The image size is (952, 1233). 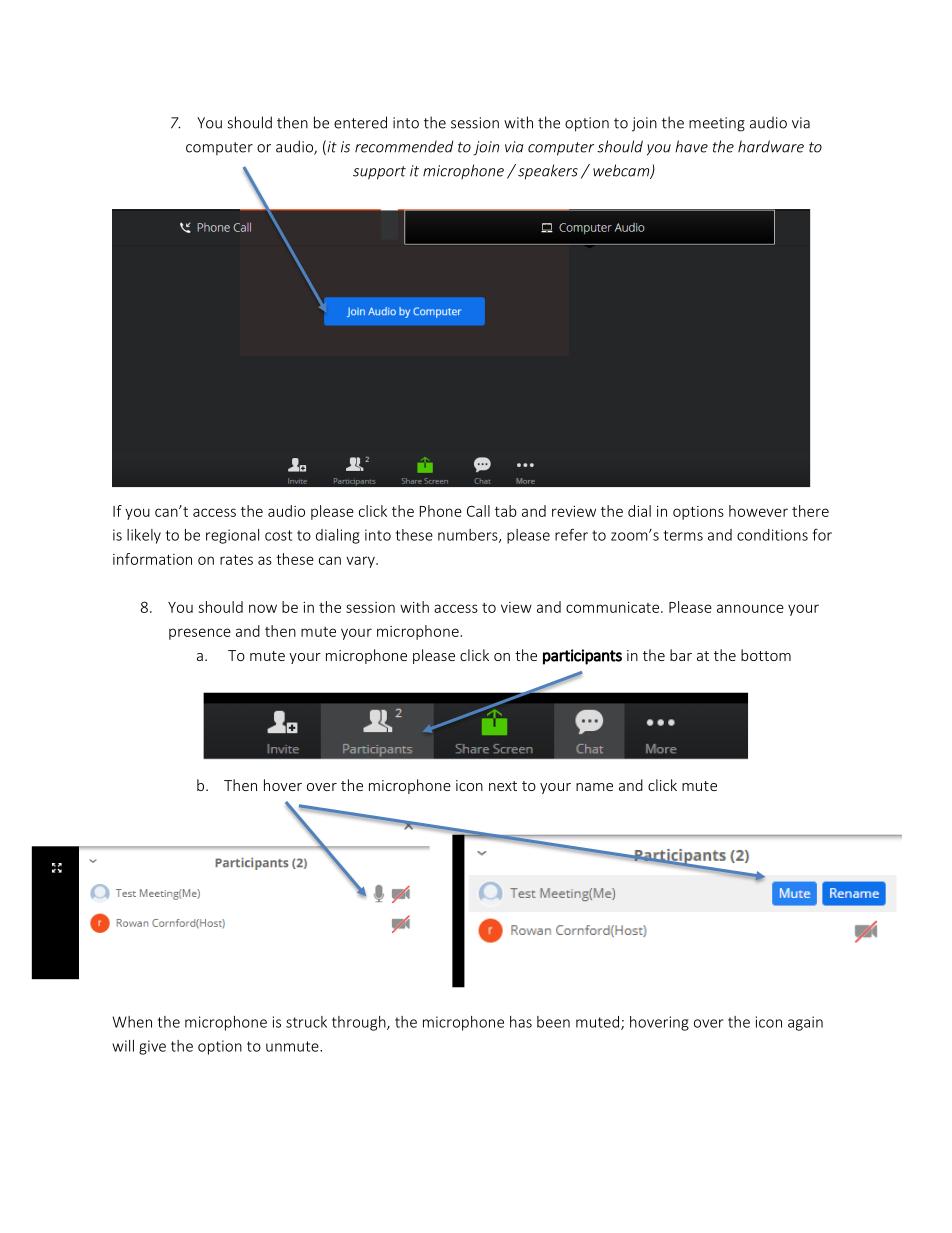 I want to click on has, so click(x=521, y=1022).
